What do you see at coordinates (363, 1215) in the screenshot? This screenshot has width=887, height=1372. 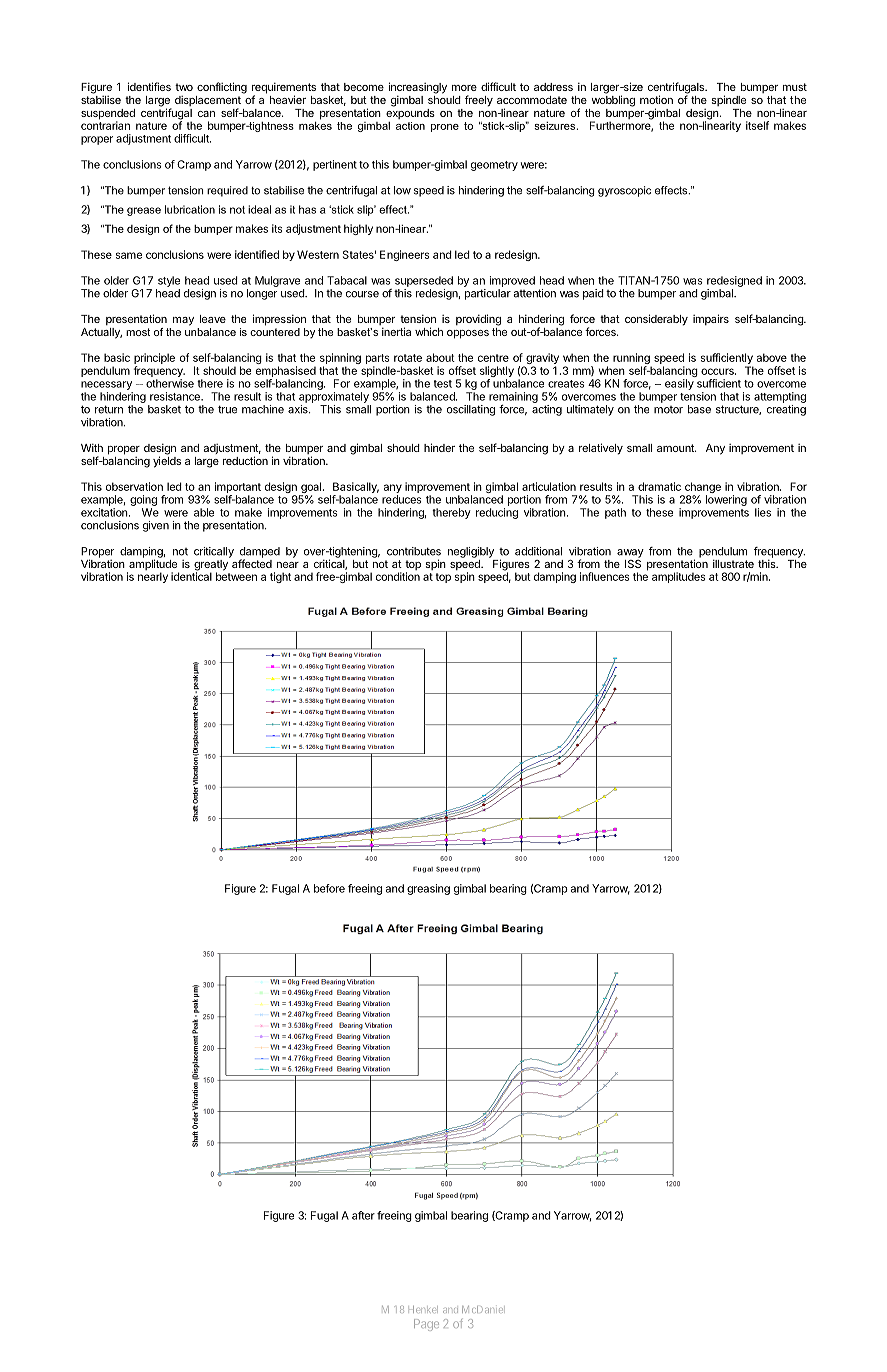 I see `after` at bounding box center [363, 1215].
